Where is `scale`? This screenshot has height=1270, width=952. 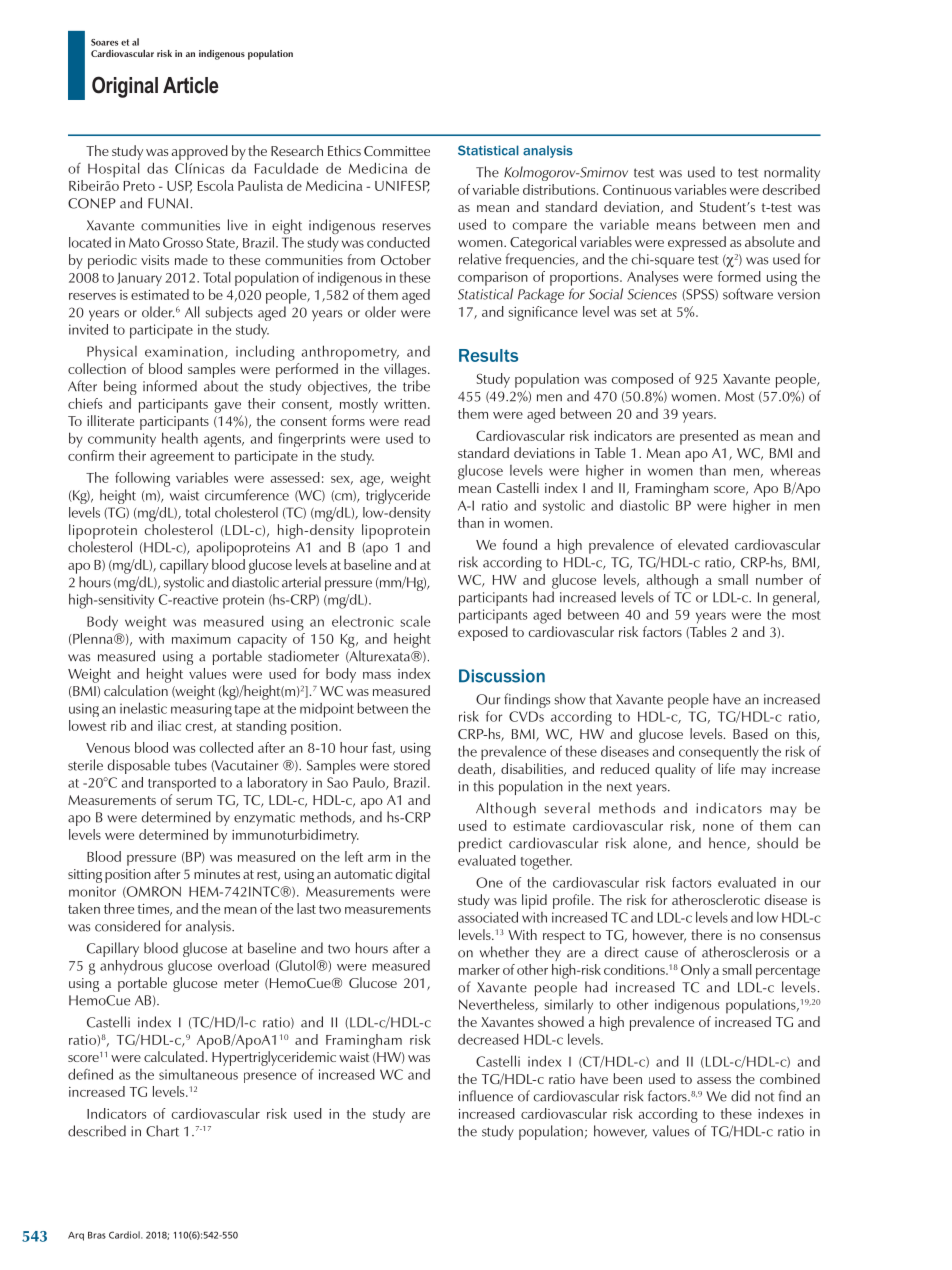
scale is located at coordinates (415, 621).
